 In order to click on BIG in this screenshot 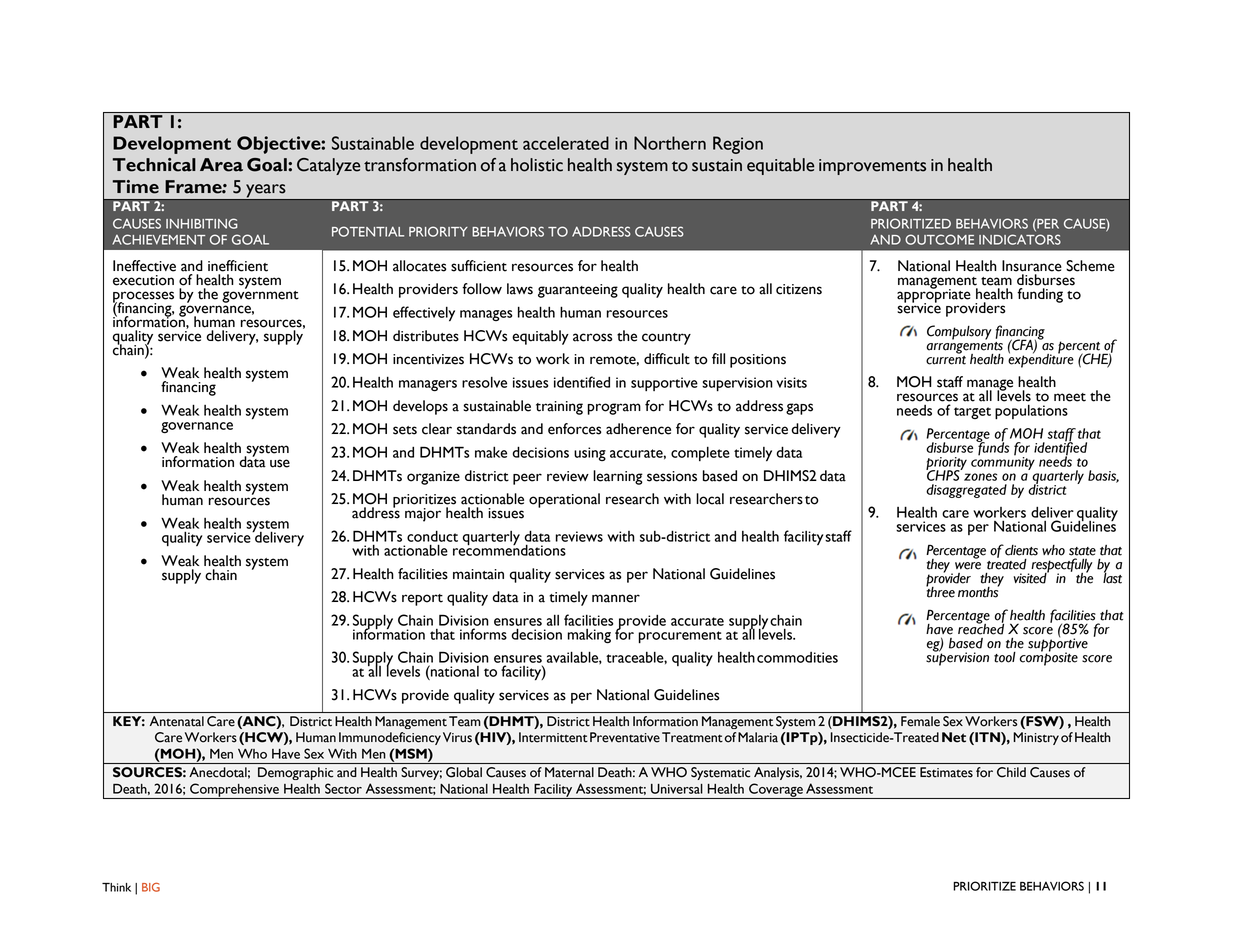, I will do `click(151, 887)`.
